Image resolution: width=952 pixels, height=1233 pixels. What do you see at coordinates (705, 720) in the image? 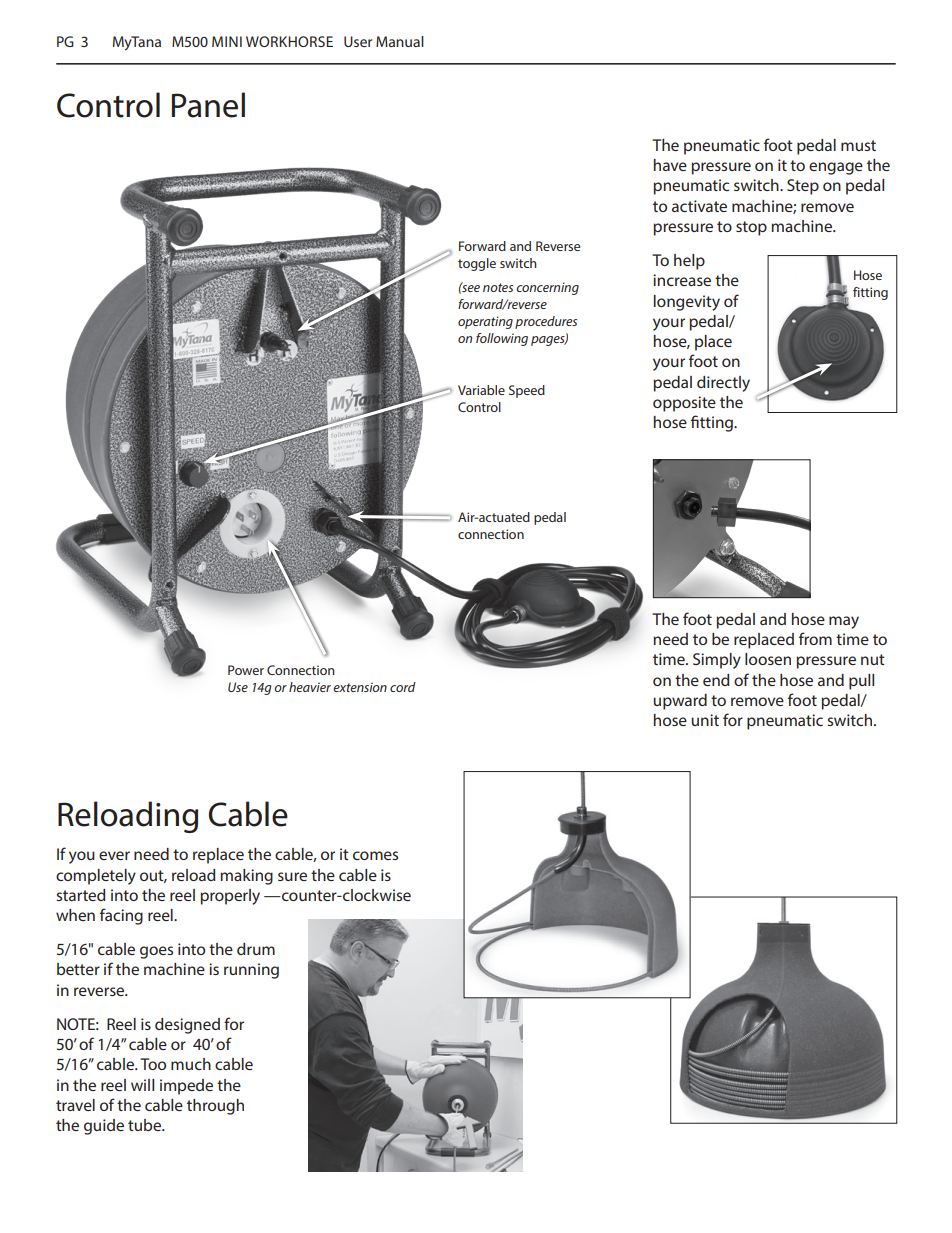
I see `unit` at bounding box center [705, 720].
